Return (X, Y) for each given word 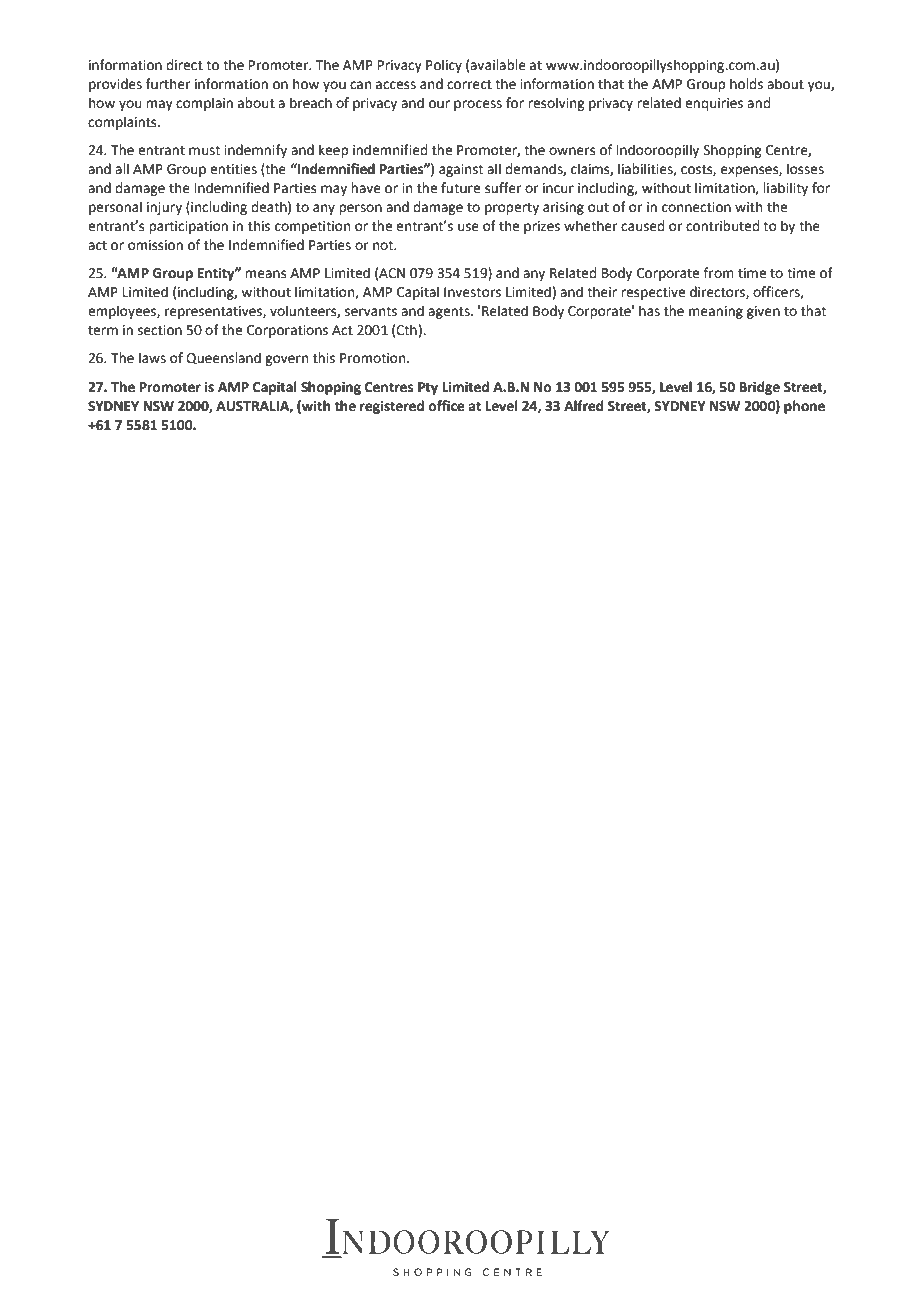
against (461, 170)
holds (746, 84)
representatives (214, 312)
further (168, 84)
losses (805, 169)
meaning (716, 312)
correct (469, 85)
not (384, 246)
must (204, 151)
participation (188, 227)
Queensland (223, 358)
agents (450, 313)
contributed (722, 226)
